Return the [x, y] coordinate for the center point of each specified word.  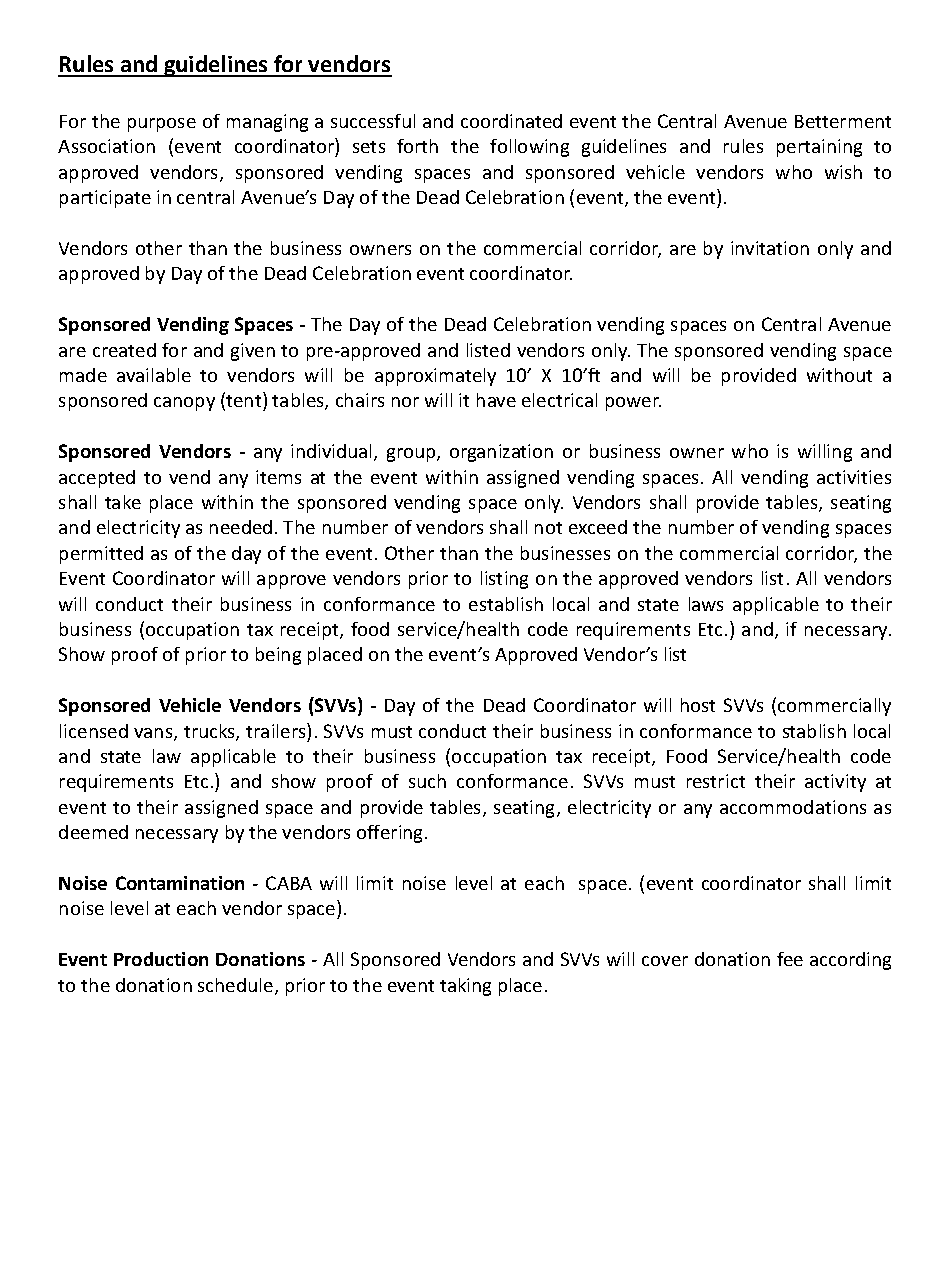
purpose [162, 125]
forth [417, 146]
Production [161, 959]
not [548, 528]
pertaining [819, 148]
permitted [101, 555]
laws [706, 604]
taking [465, 987]
